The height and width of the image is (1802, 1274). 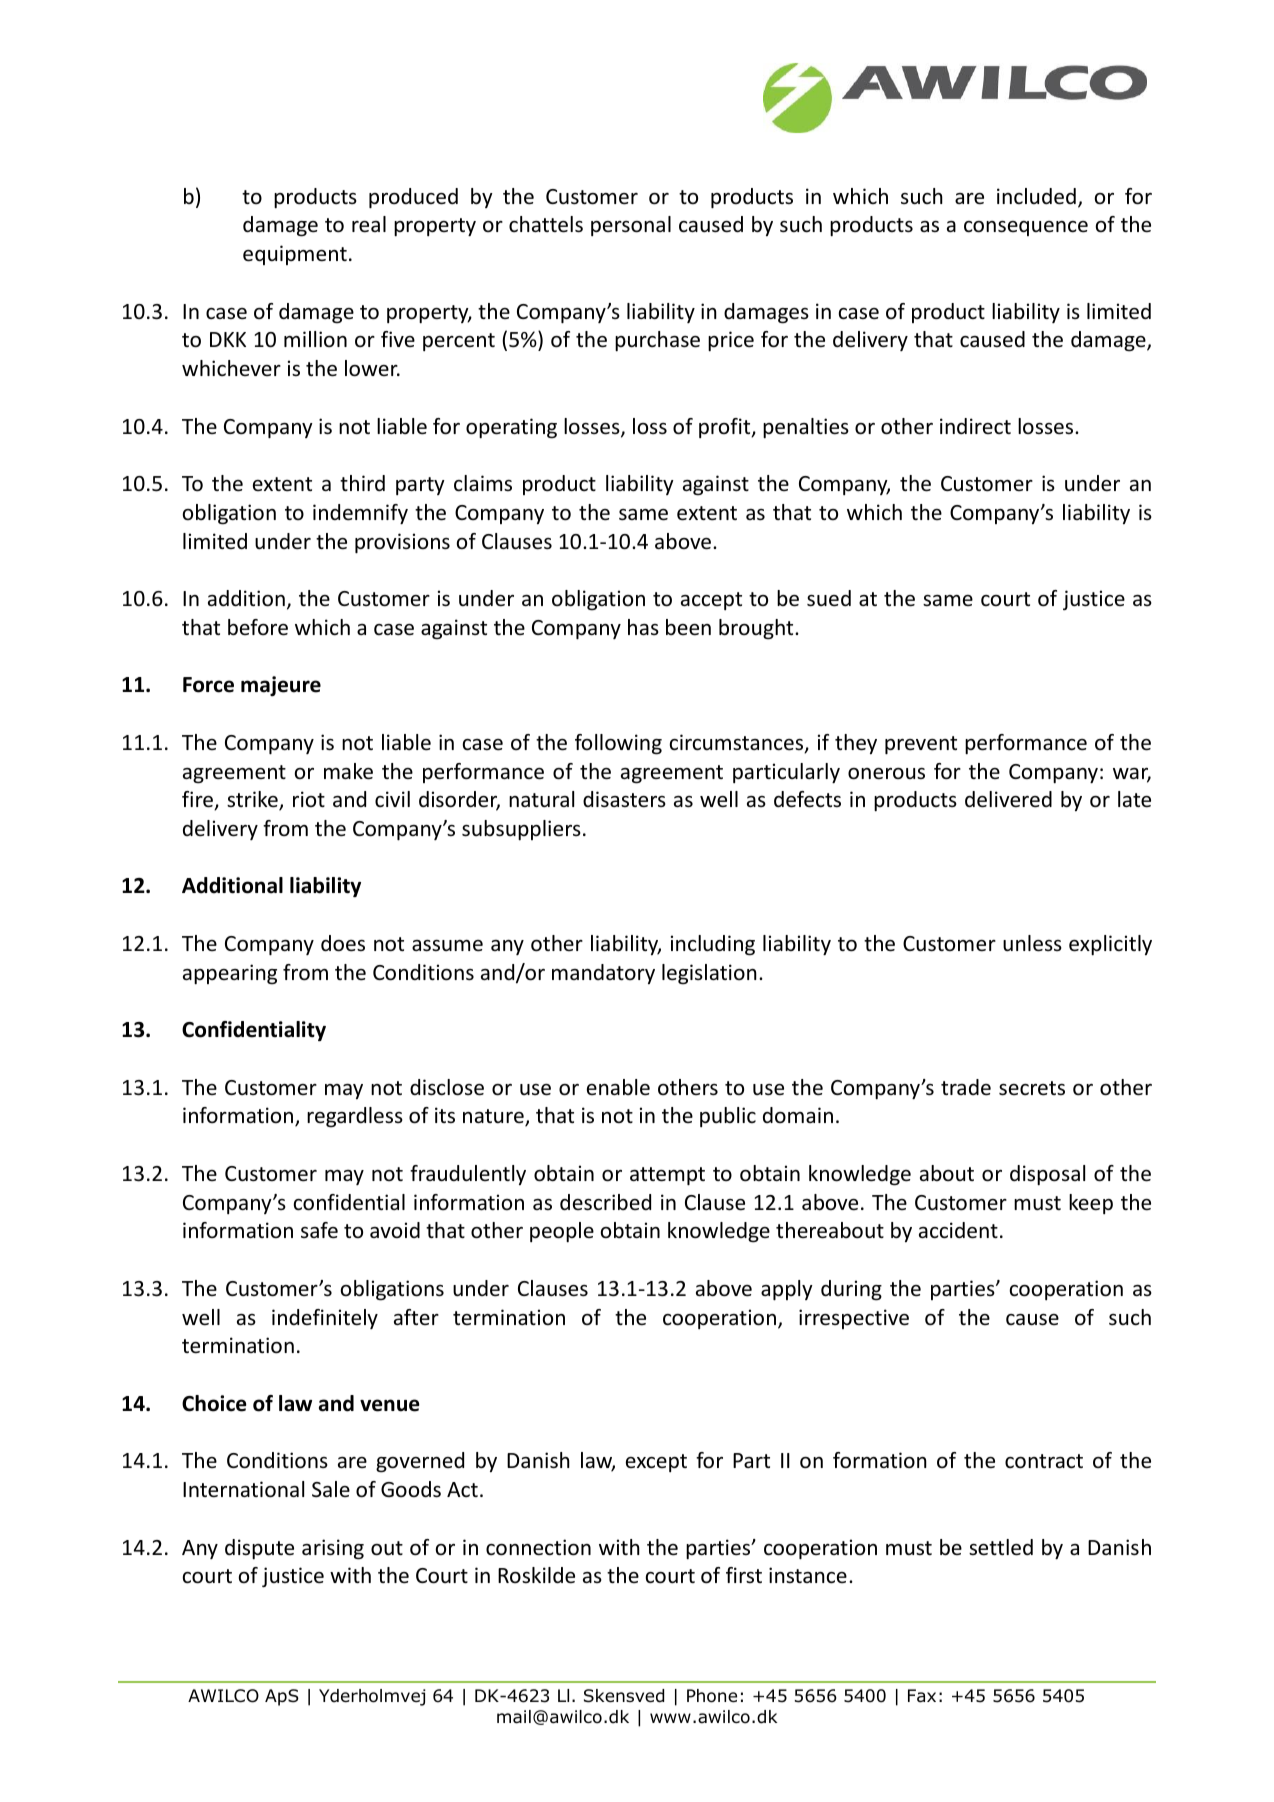 I want to click on consequence, so click(x=1026, y=228).
